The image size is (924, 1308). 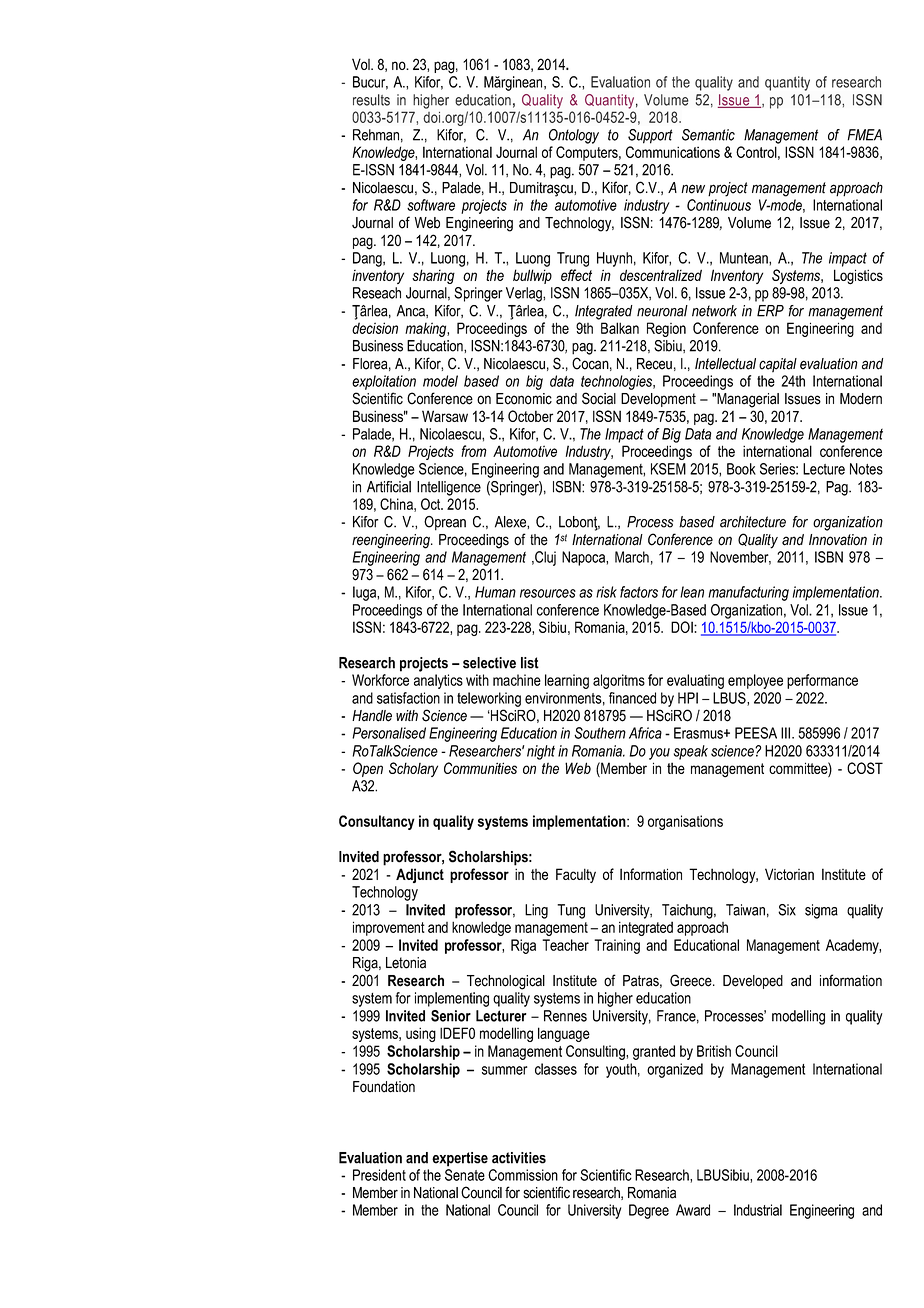 I want to click on performance, so click(x=822, y=681).
